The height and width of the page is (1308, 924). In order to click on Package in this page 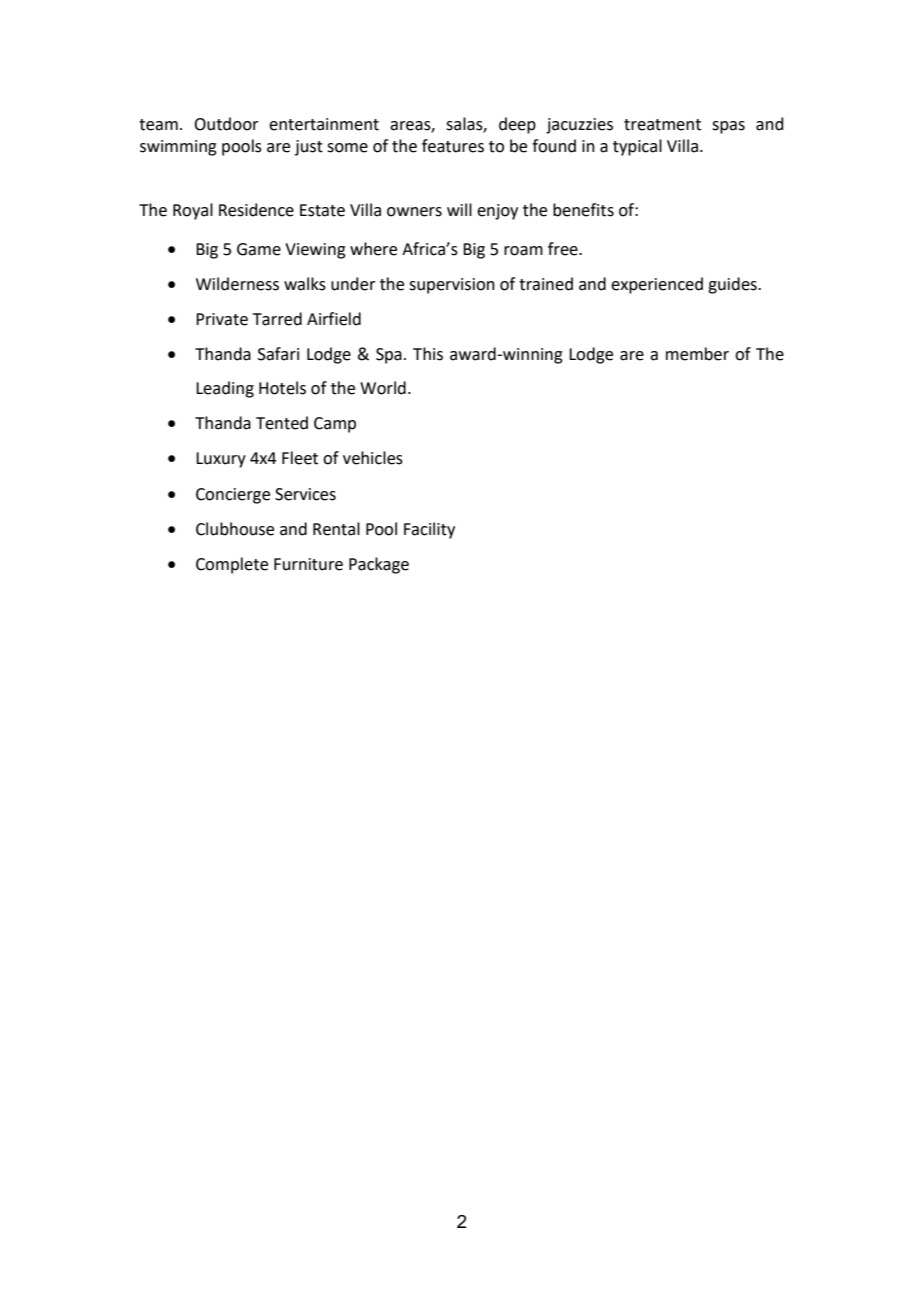, I will do `click(379, 565)`.
